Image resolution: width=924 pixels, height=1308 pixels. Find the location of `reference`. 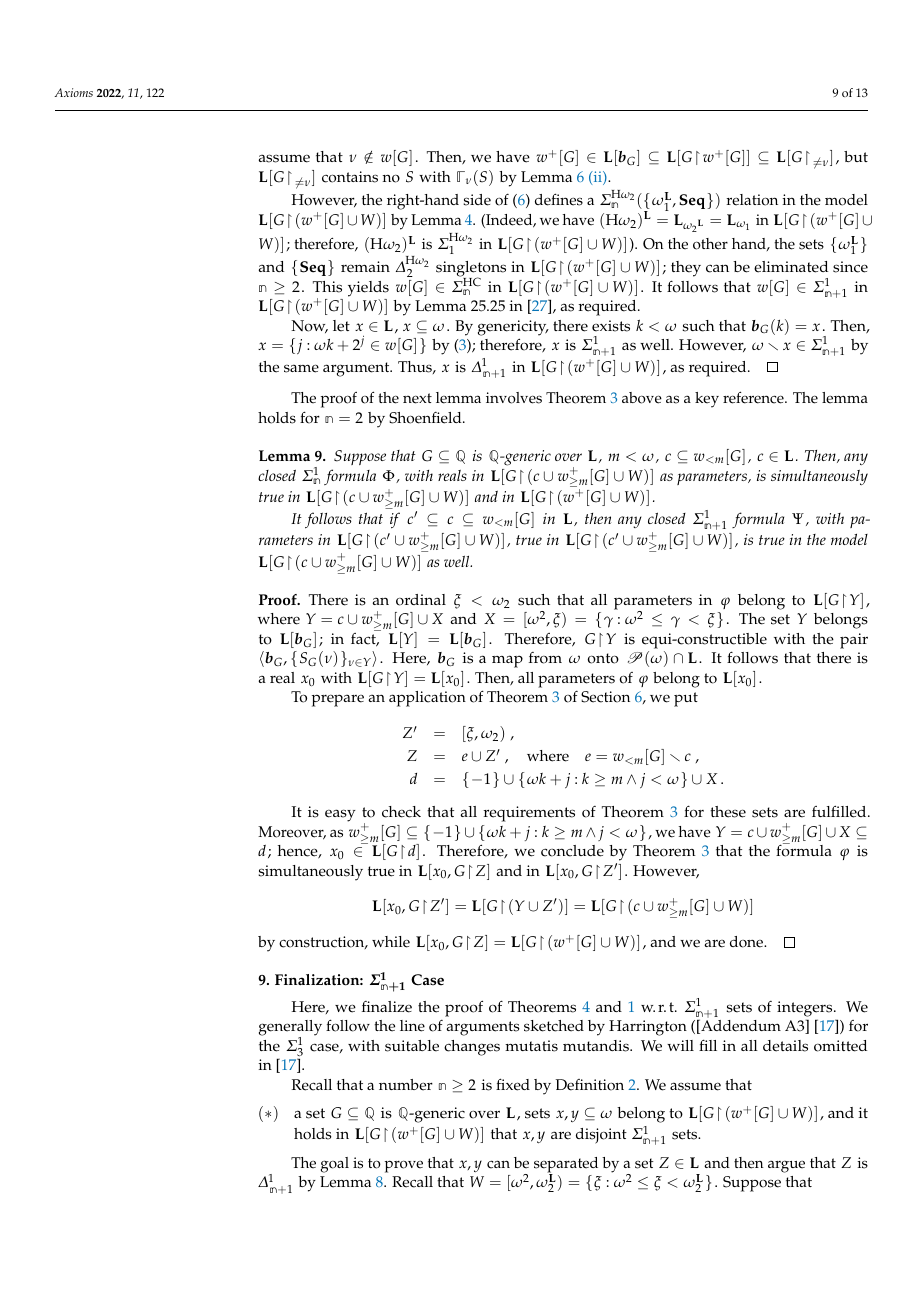

reference is located at coordinates (754, 397).
